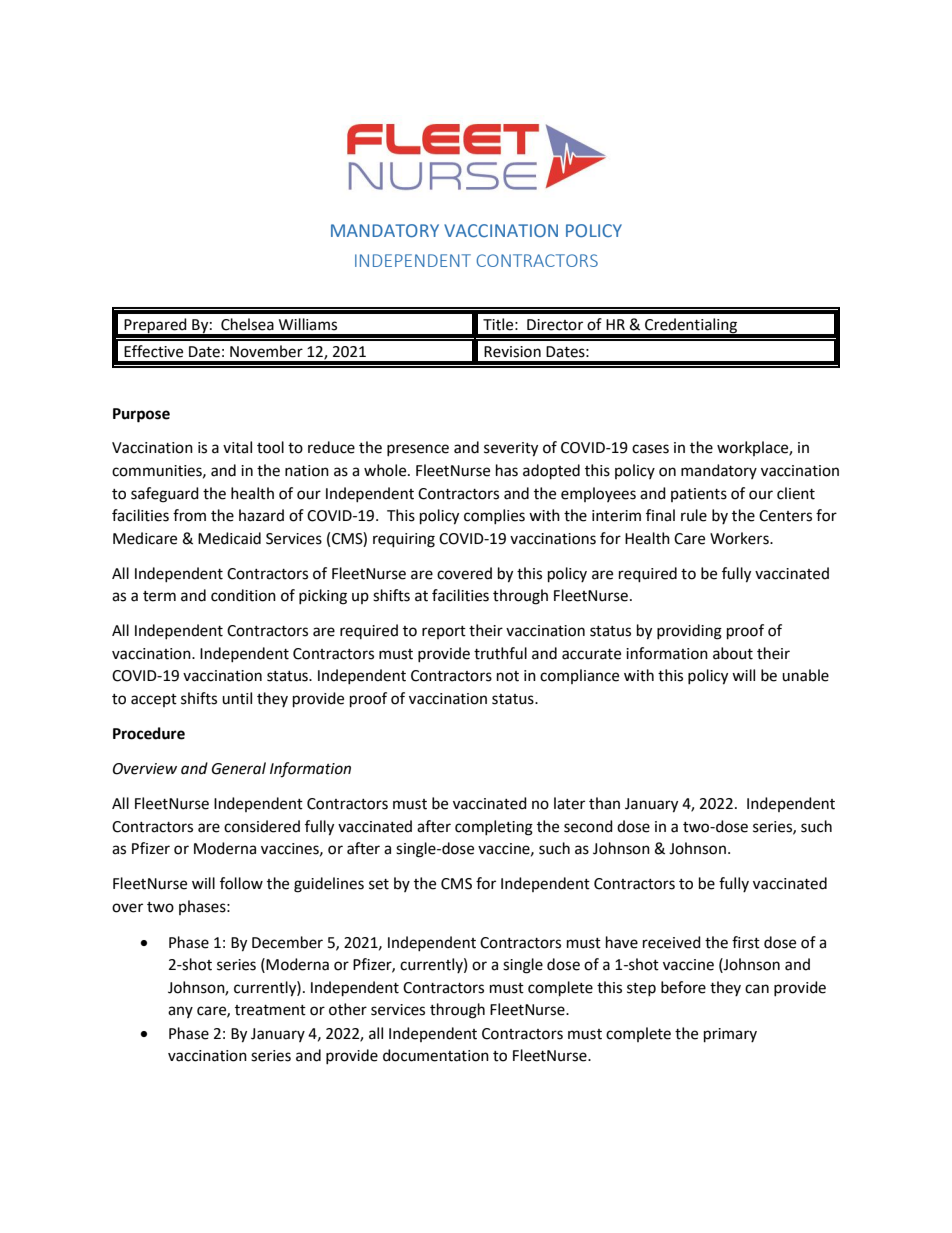 The height and width of the screenshot is (1233, 952). What do you see at coordinates (730, 1035) in the screenshot?
I see `primary` at bounding box center [730, 1035].
